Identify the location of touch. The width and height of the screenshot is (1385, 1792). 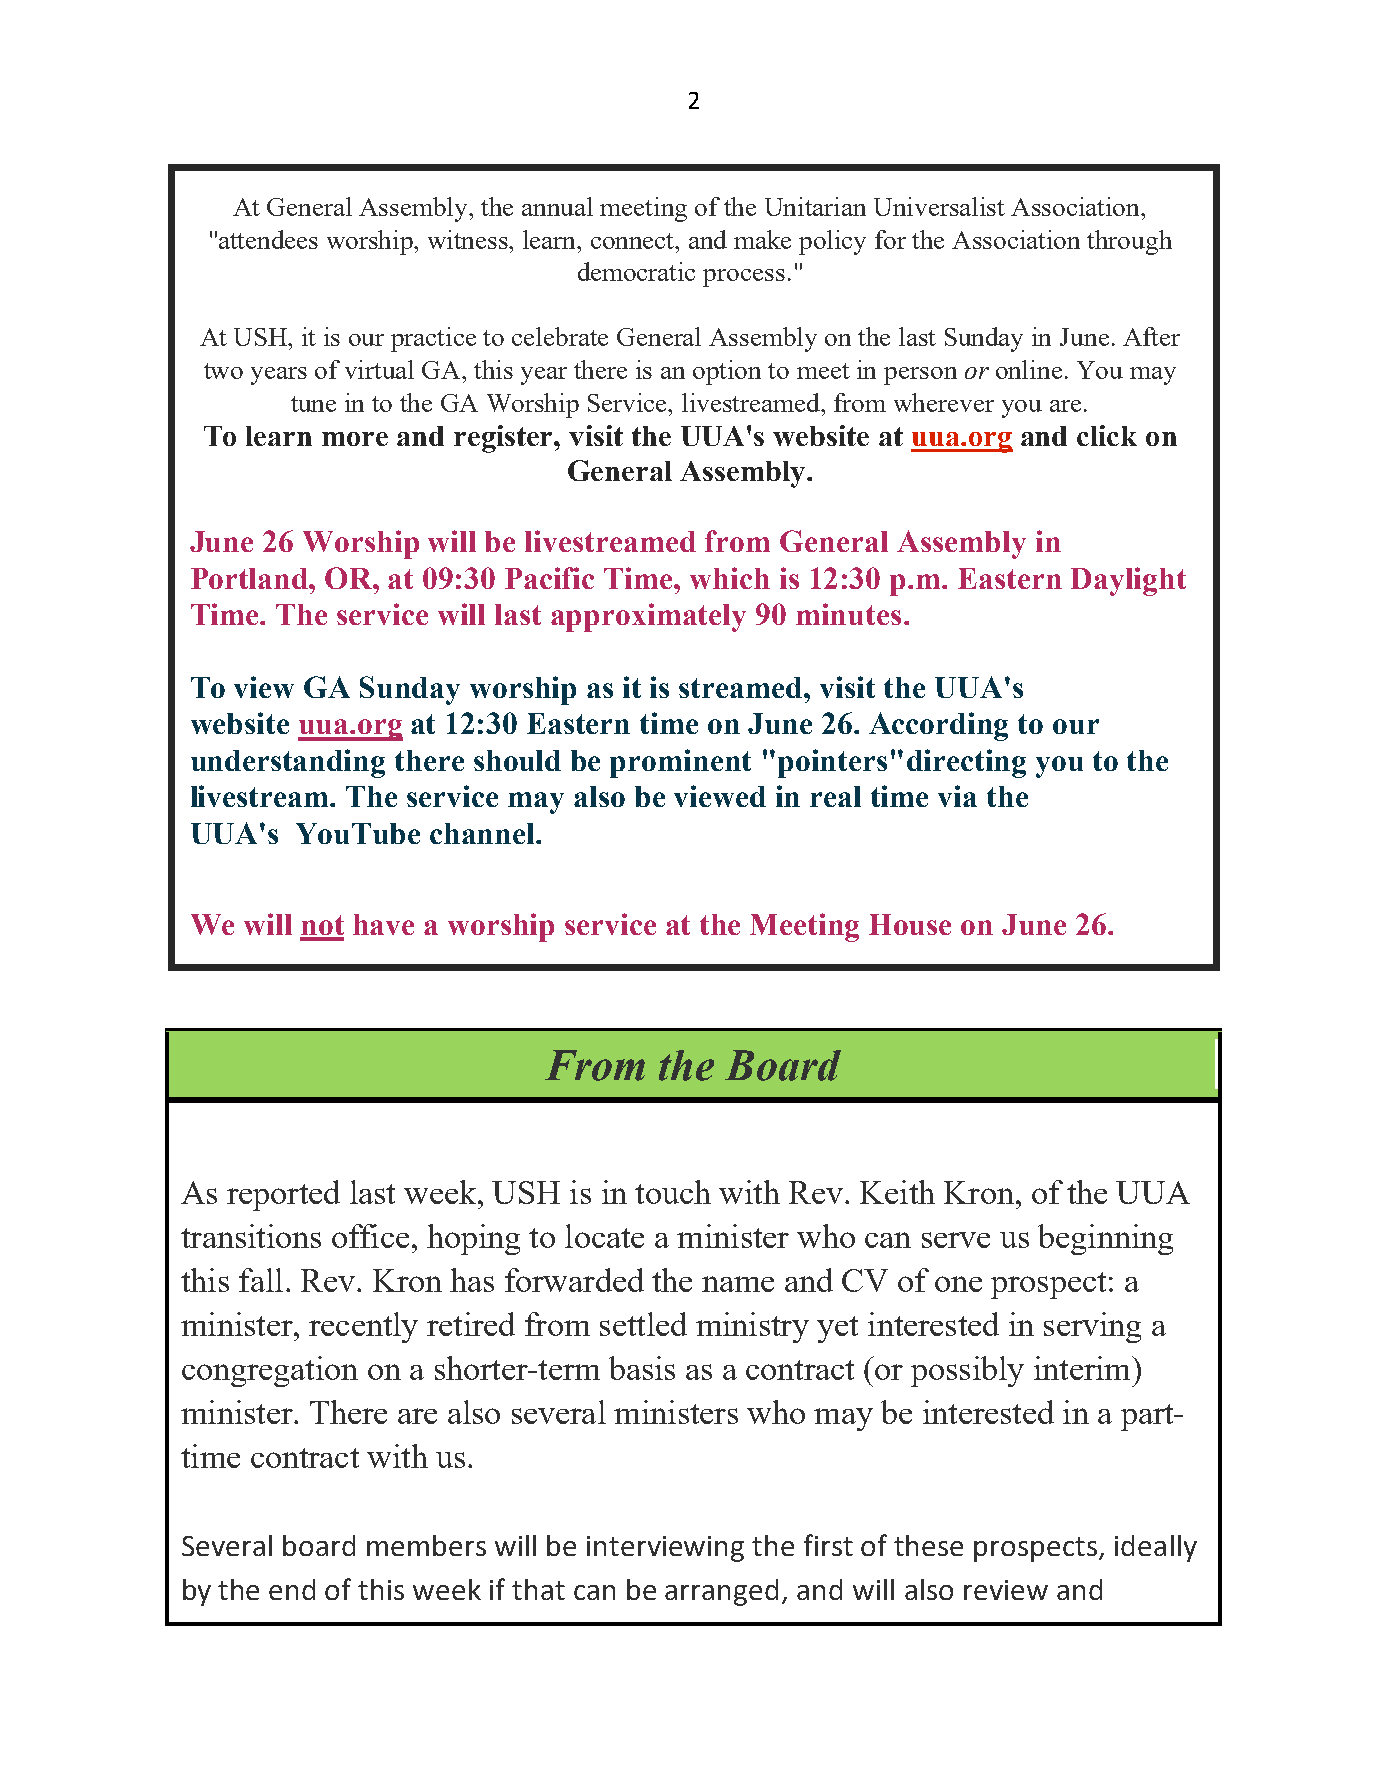
(673, 1192).
